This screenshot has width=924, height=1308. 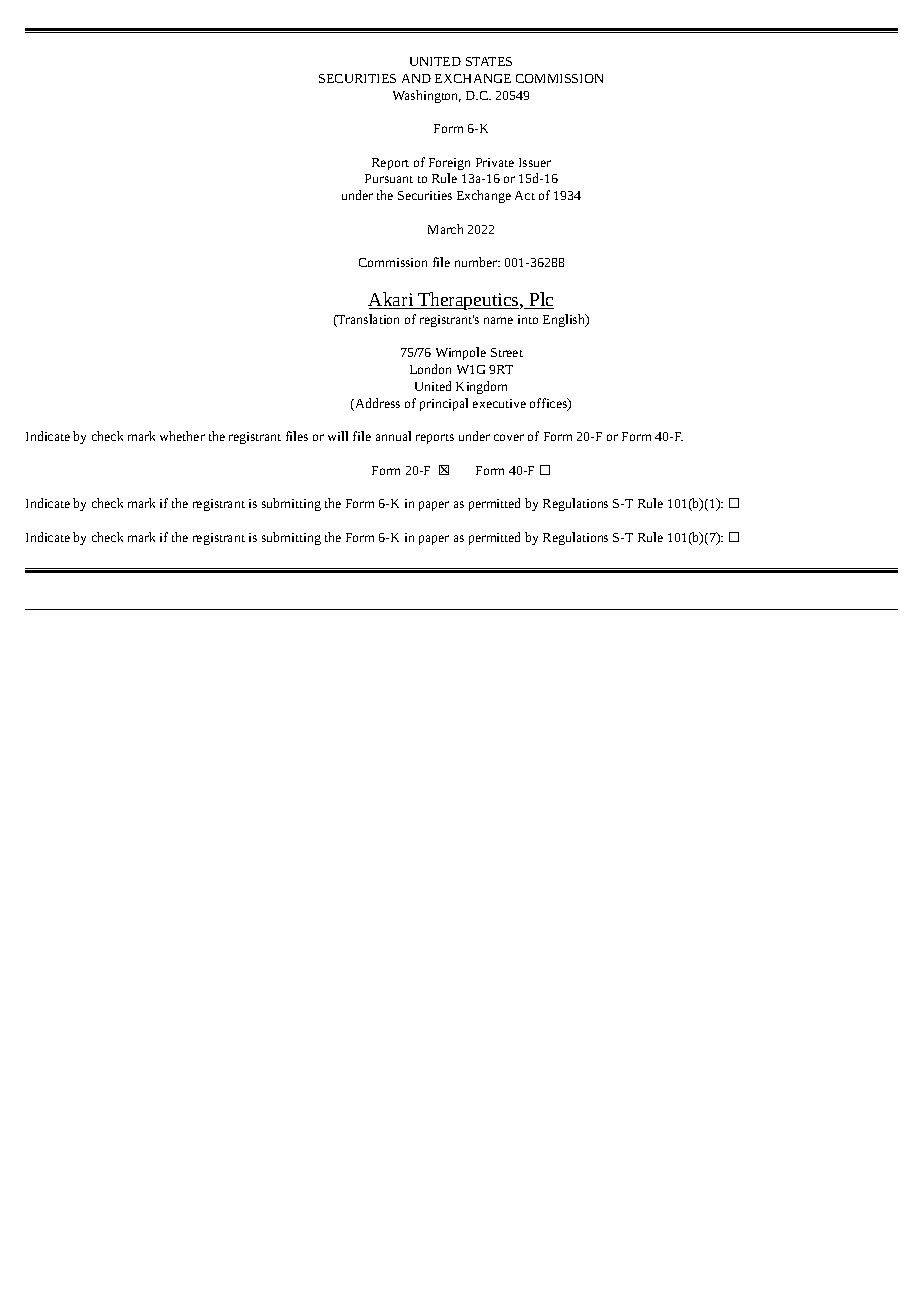 I want to click on Translation, so click(x=367, y=320).
